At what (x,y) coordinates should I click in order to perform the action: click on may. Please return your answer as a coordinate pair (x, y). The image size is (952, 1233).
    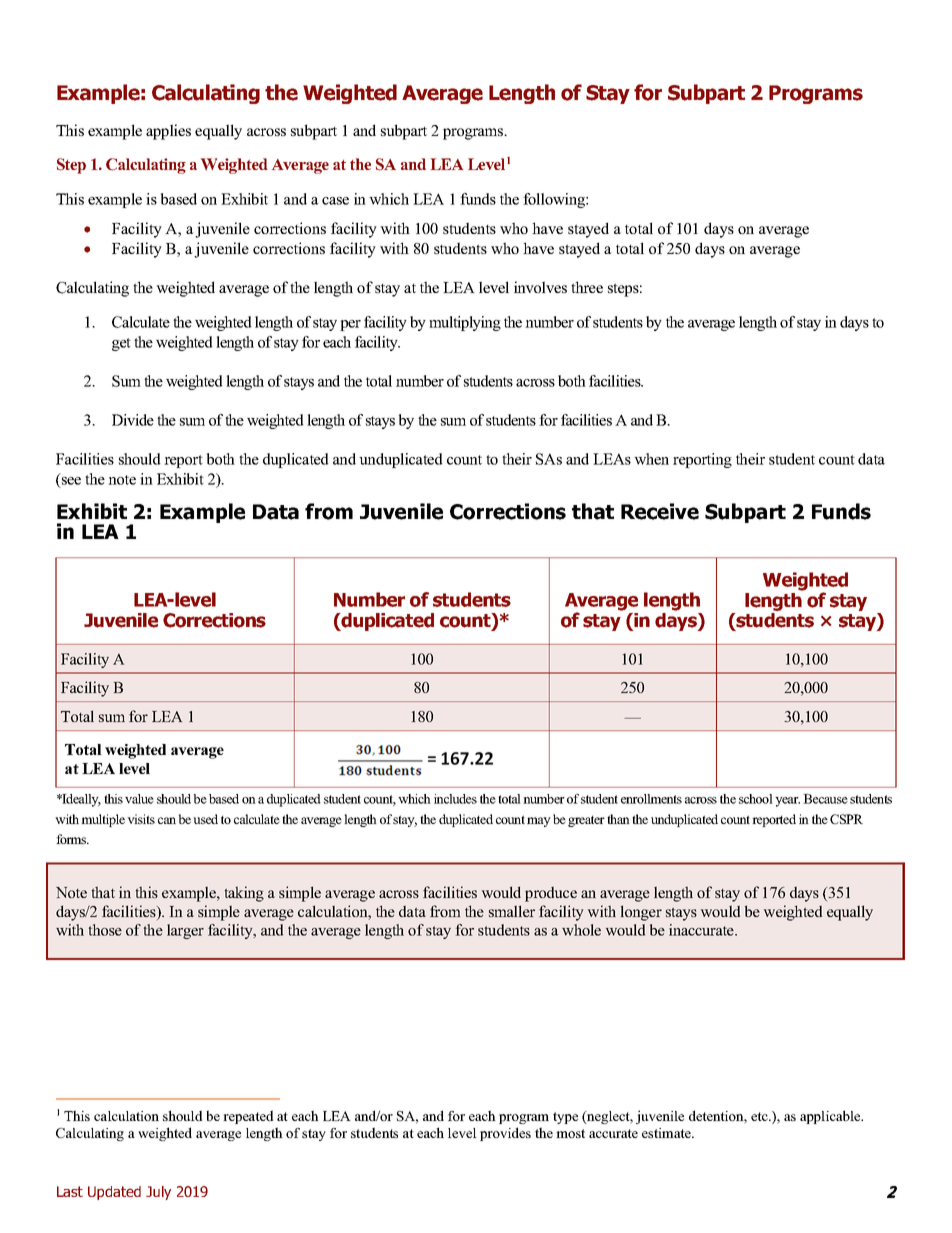
    Looking at the image, I should click on (539, 822).
